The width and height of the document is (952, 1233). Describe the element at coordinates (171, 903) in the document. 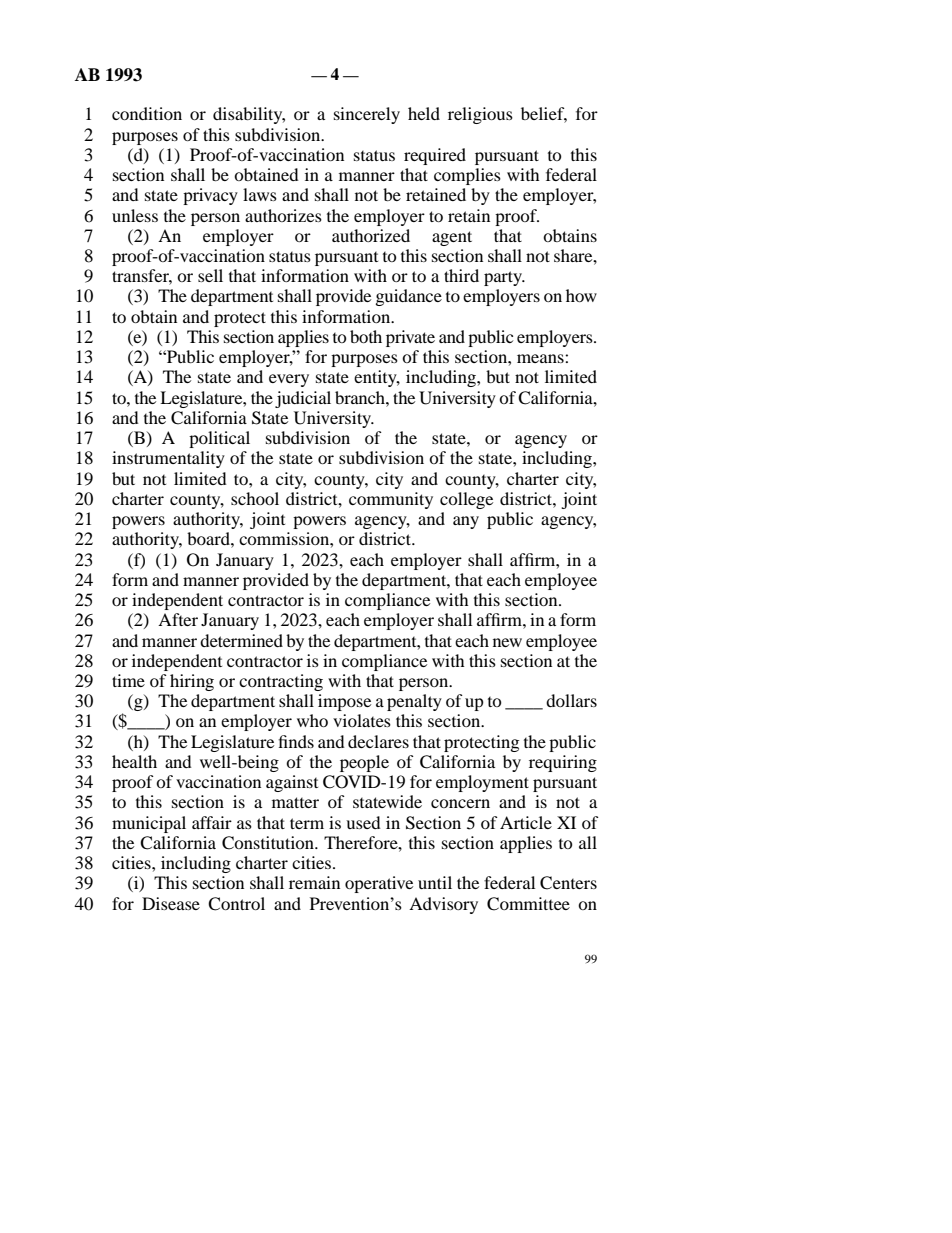

I see `Disease` at that location.
